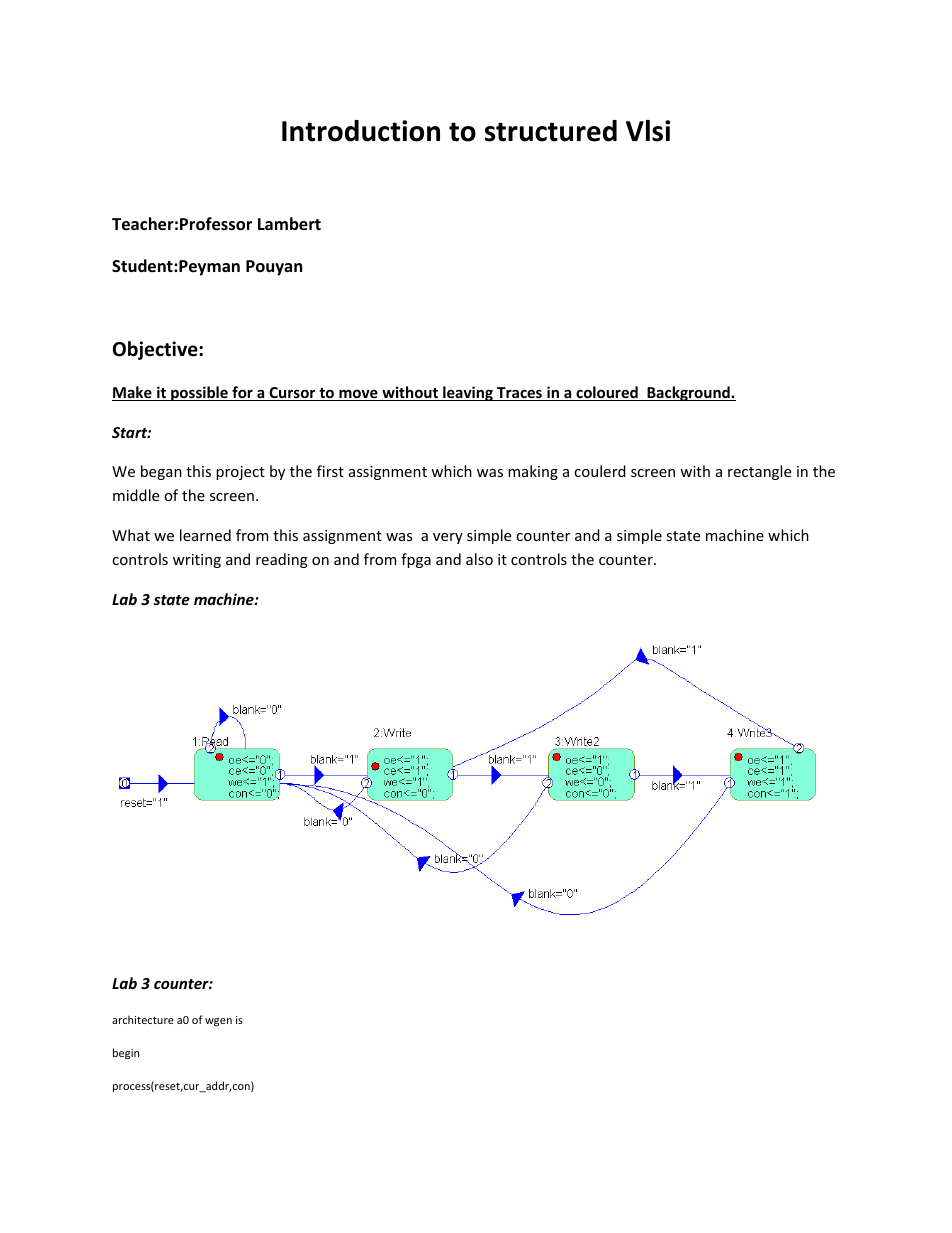  Describe the element at coordinates (156, 350) in the document. I see `Objective` at that location.
